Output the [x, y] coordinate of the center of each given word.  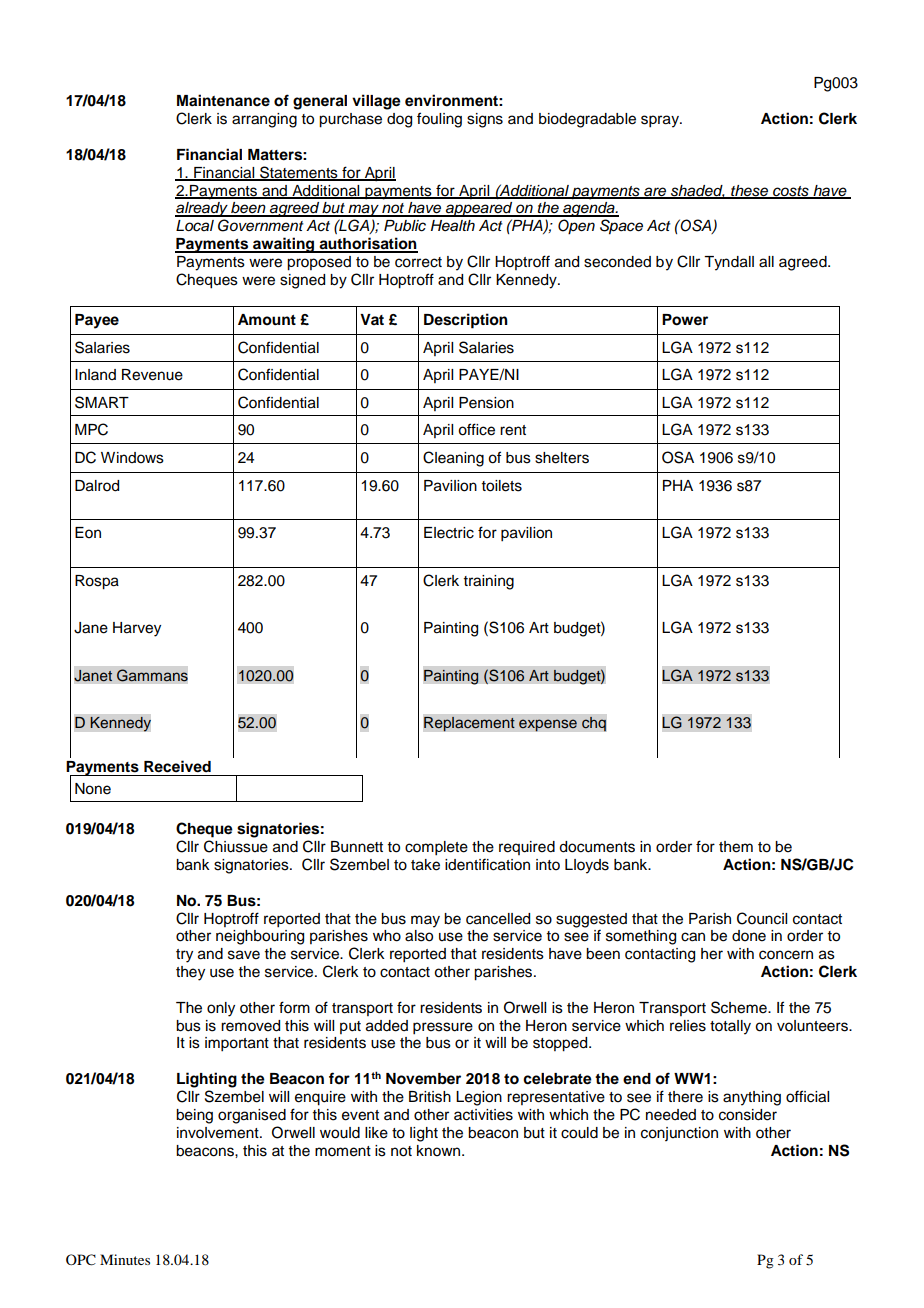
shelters [562, 458]
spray [661, 121]
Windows [132, 458]
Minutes [125, 1259]
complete [436, 848]
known [440, 1151]
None [93, 789]
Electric [449, 533]
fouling [439, 120]
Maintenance [223, 100]
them [736, 847]
